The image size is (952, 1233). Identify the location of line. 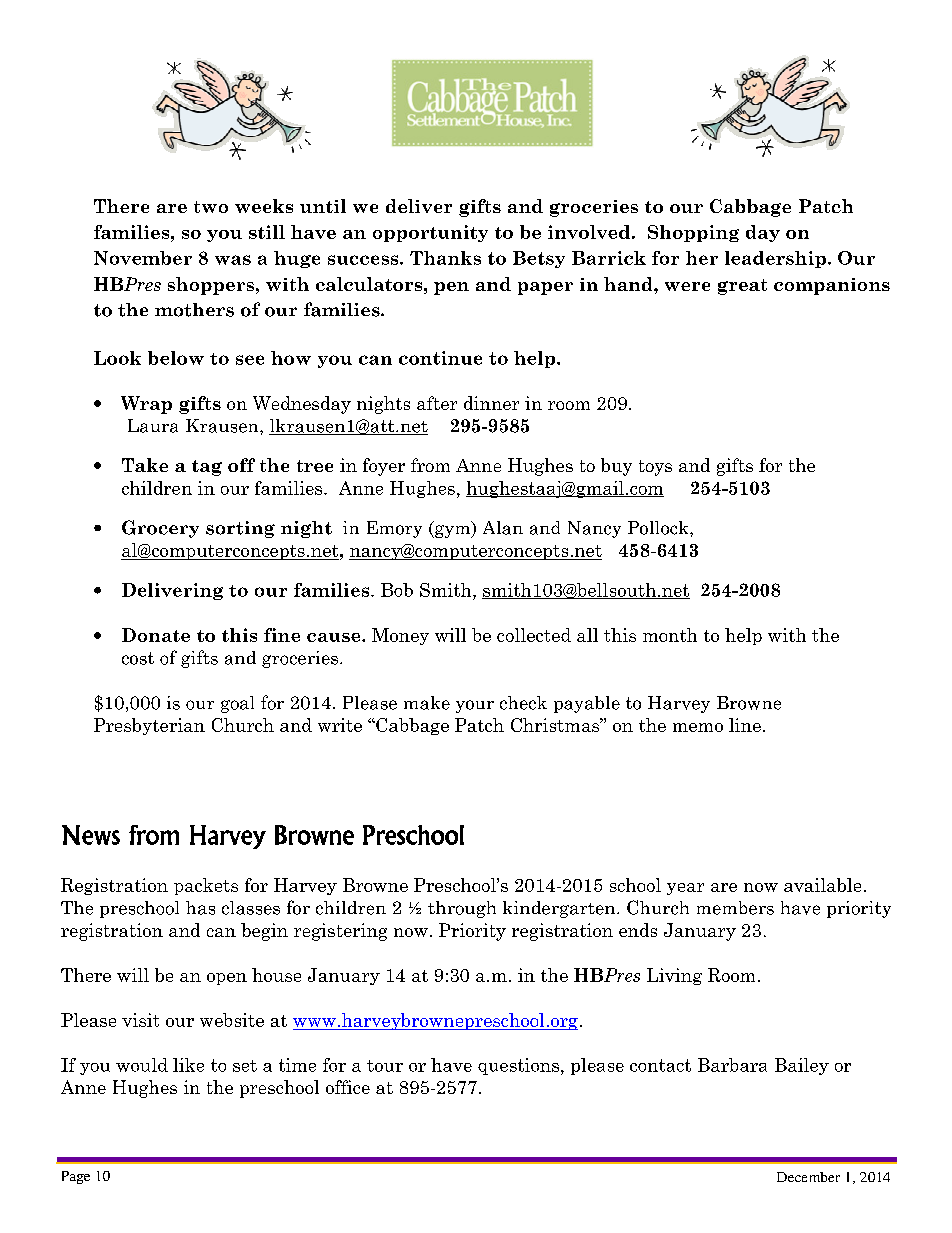
(745, 725).
